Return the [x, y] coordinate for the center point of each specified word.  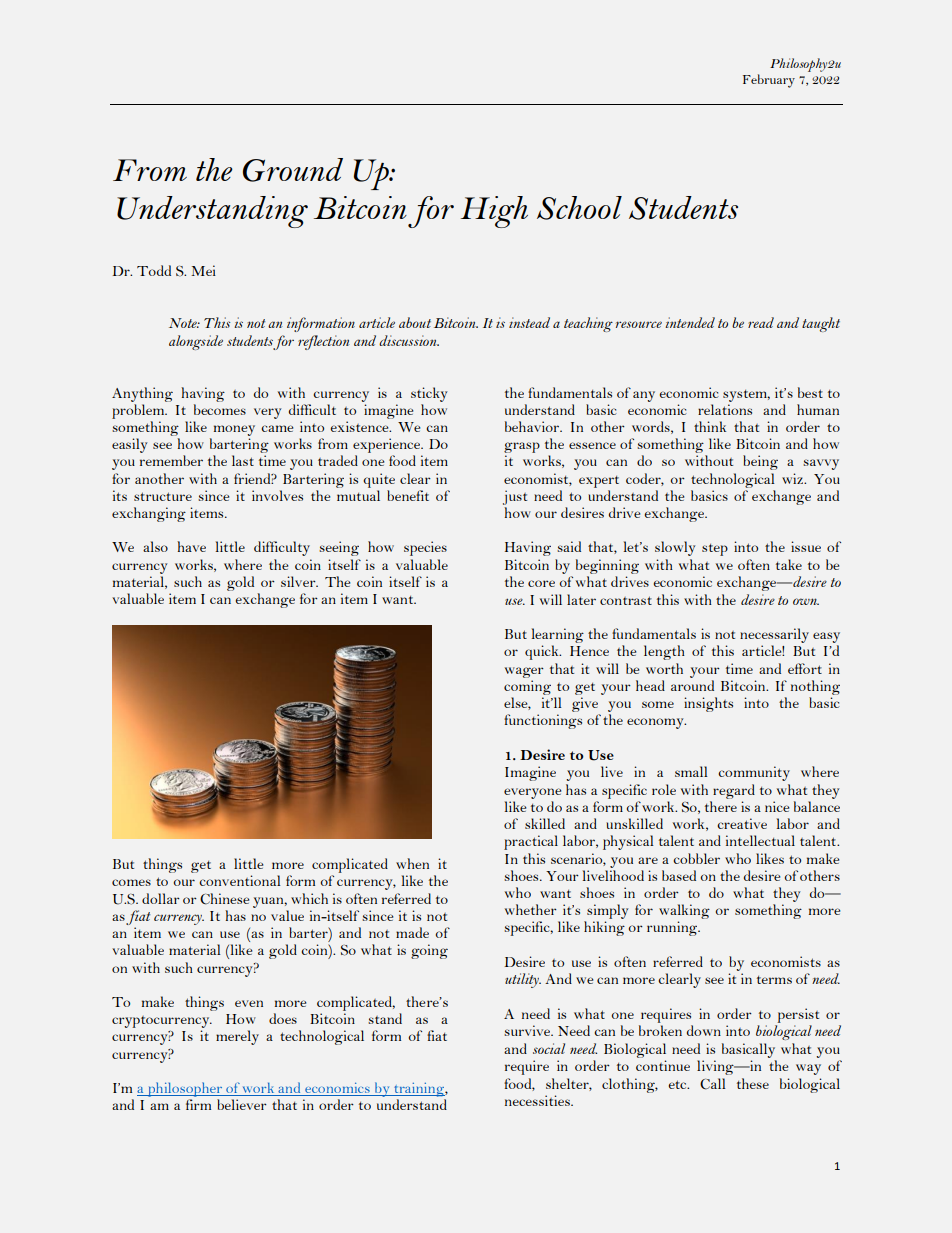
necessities [538, 1100]
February [769, 81]
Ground [293, 170]
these [753, 1083]
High [494, 212]
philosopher [185, 1089]
